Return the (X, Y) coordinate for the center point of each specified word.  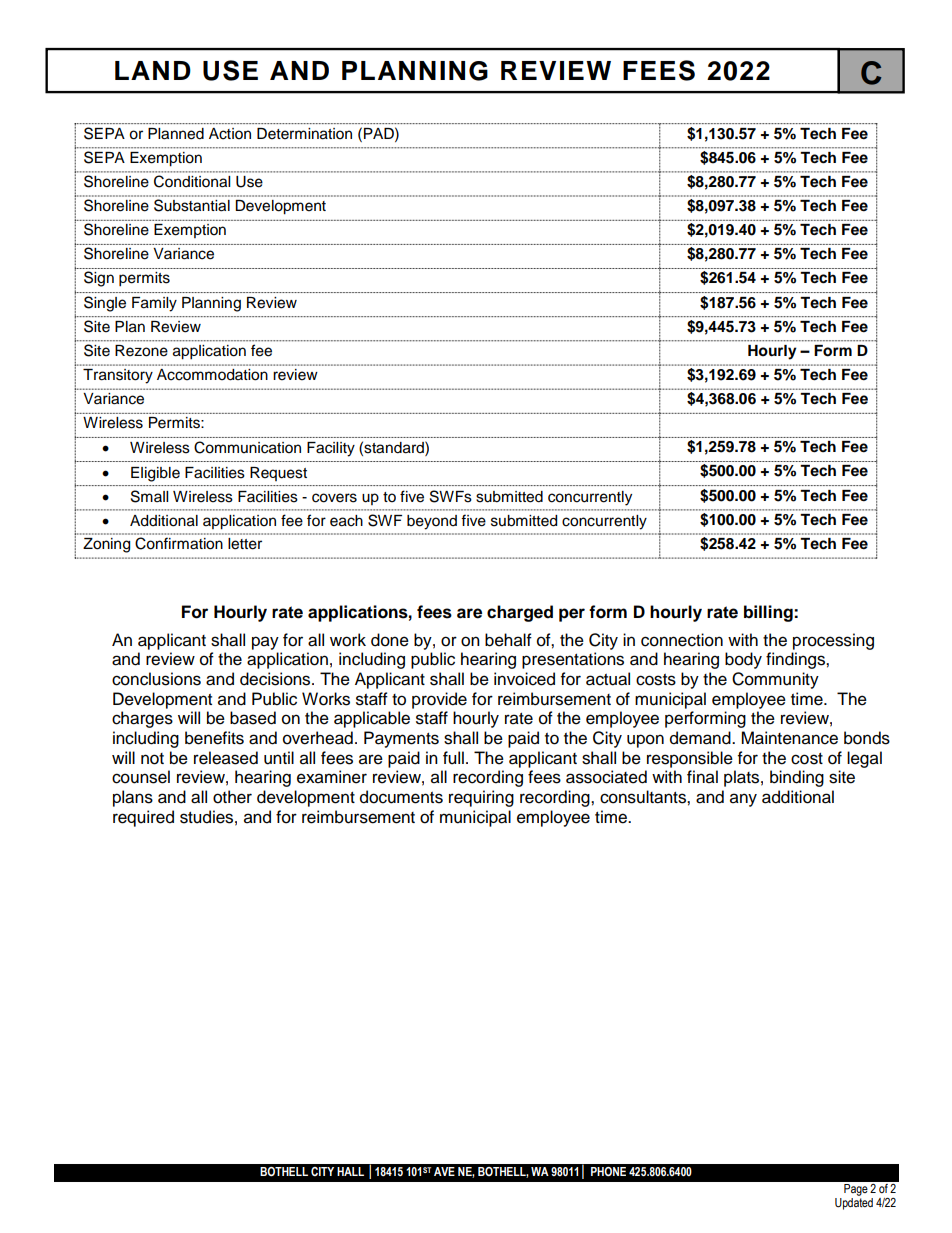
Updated (854, 1204)
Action (230, 133)
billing (769, 613)
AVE (444, 1171)
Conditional (192, 181)
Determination (304, 133)
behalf (508, 640)
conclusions (156, 679)
